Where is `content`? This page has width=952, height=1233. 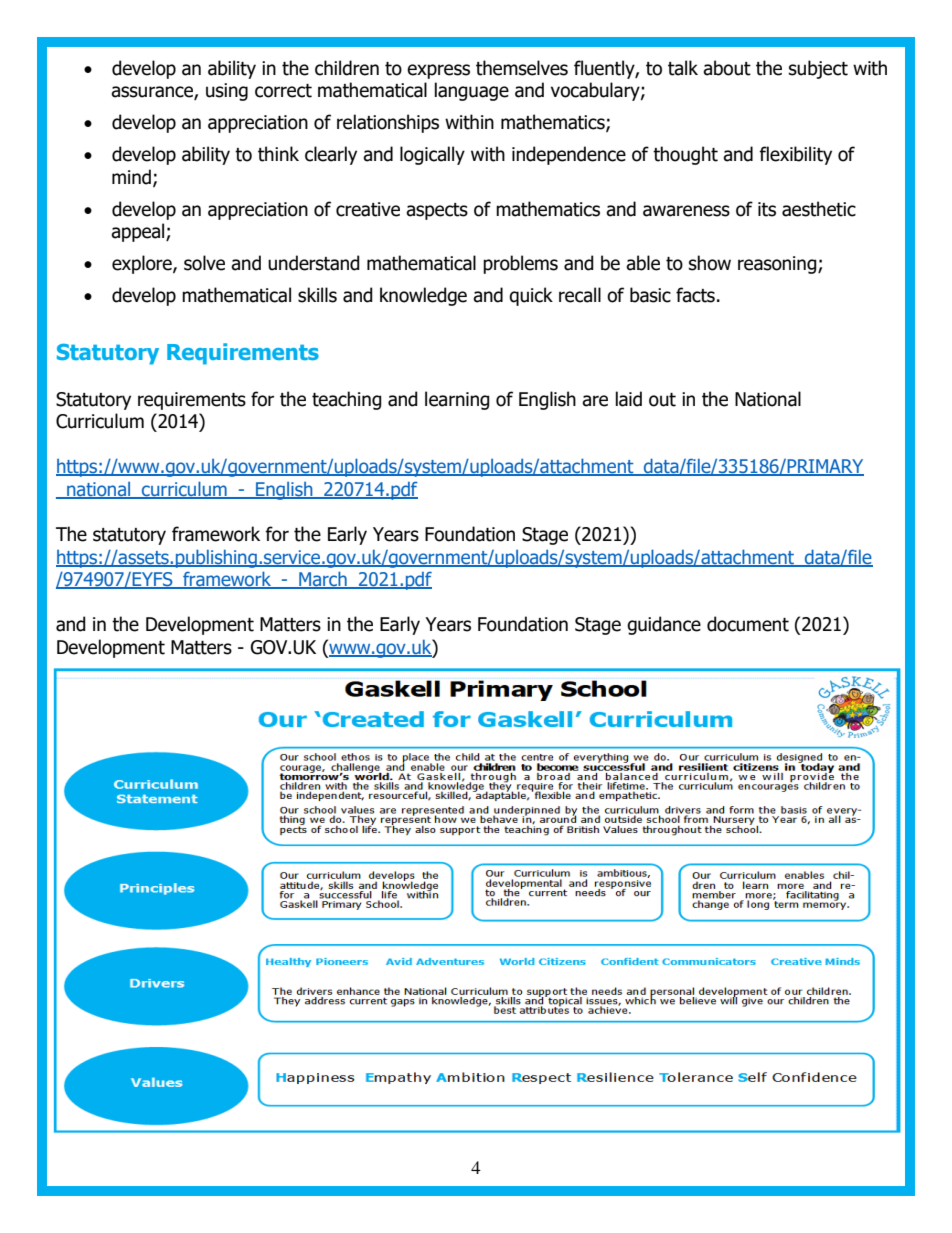
content is located at coordinates (726, 1106).
